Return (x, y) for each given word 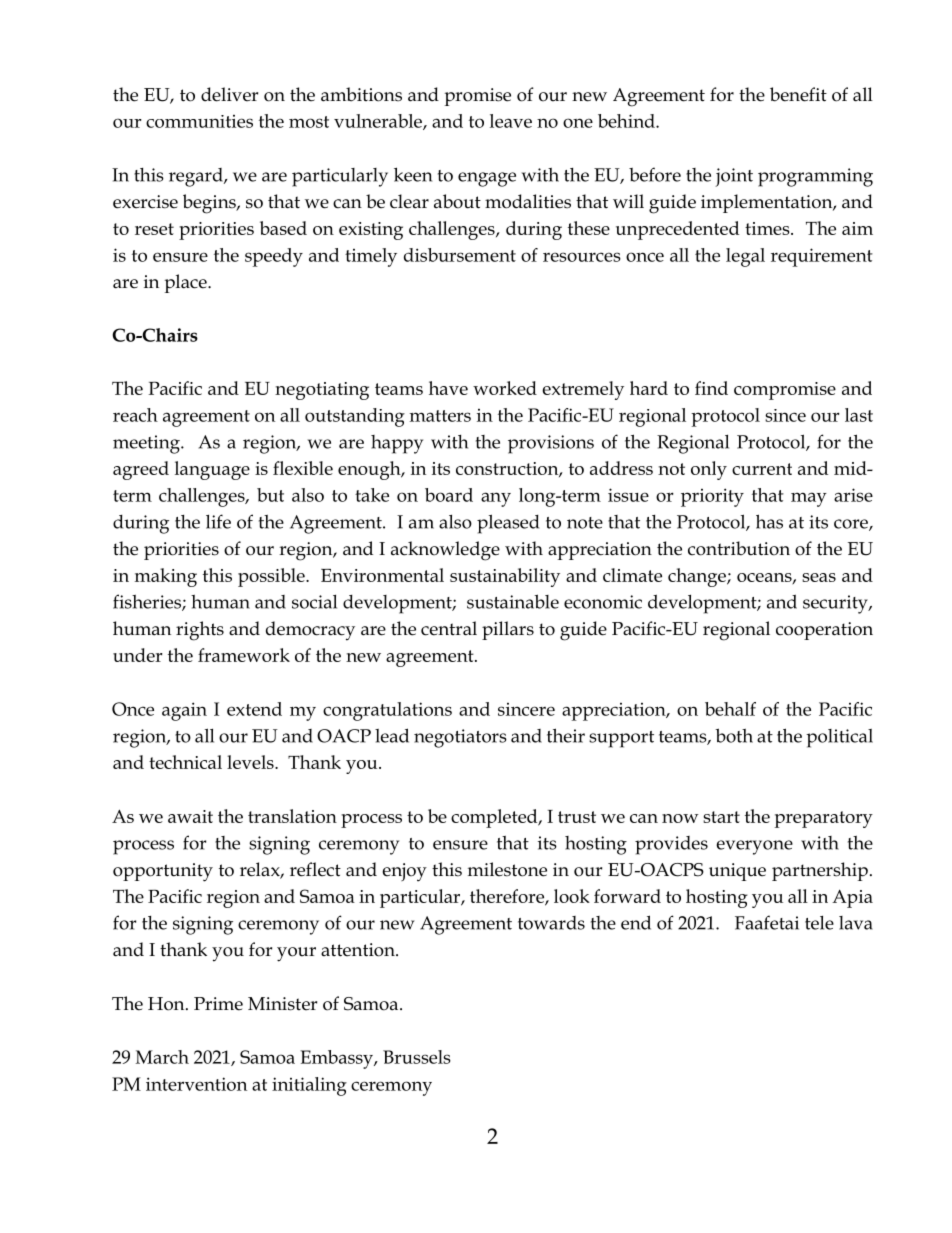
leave (511, 121)
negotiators (460, 738)
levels (251, 762)
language (212, 470)
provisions (551, 444)
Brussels (417, 1057)
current (762, 469)
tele (819, 923)
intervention (196, 1084)
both (734, 735)
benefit (798, 94)
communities (199, 121)
